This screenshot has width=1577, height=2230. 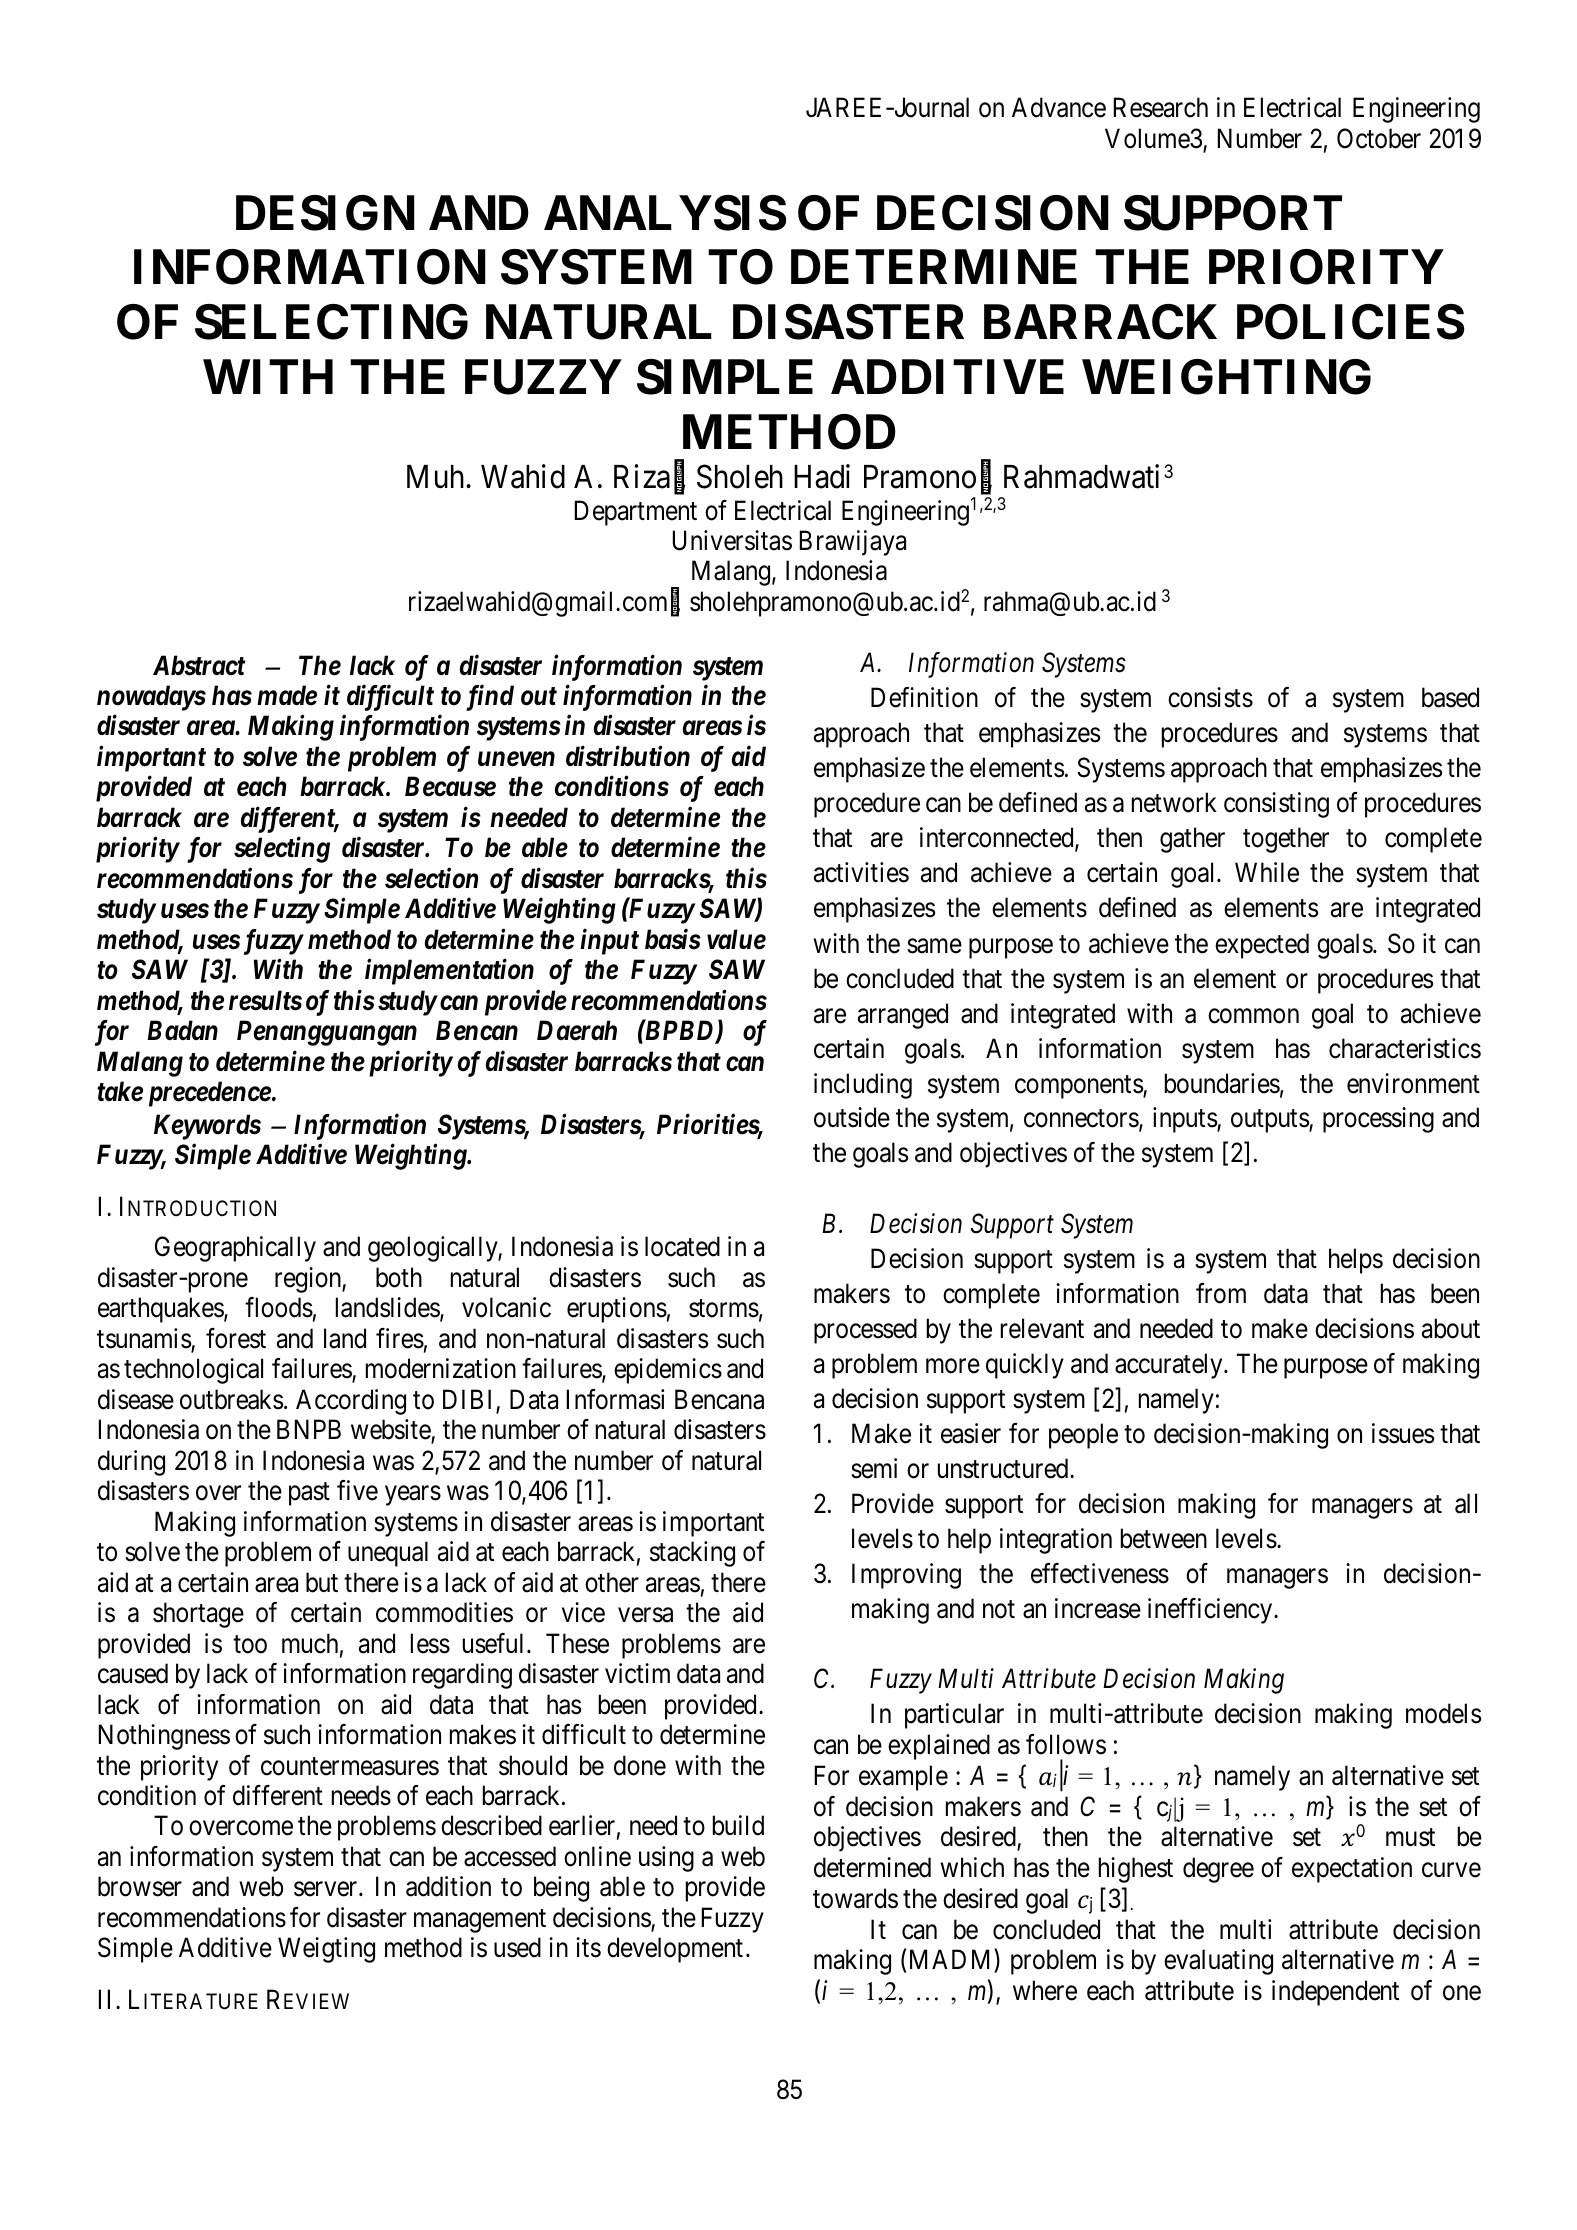 What do you see at coordinates (1379, 138) in the screenshot?
I see `October` at bounding box center [1379, 138].
